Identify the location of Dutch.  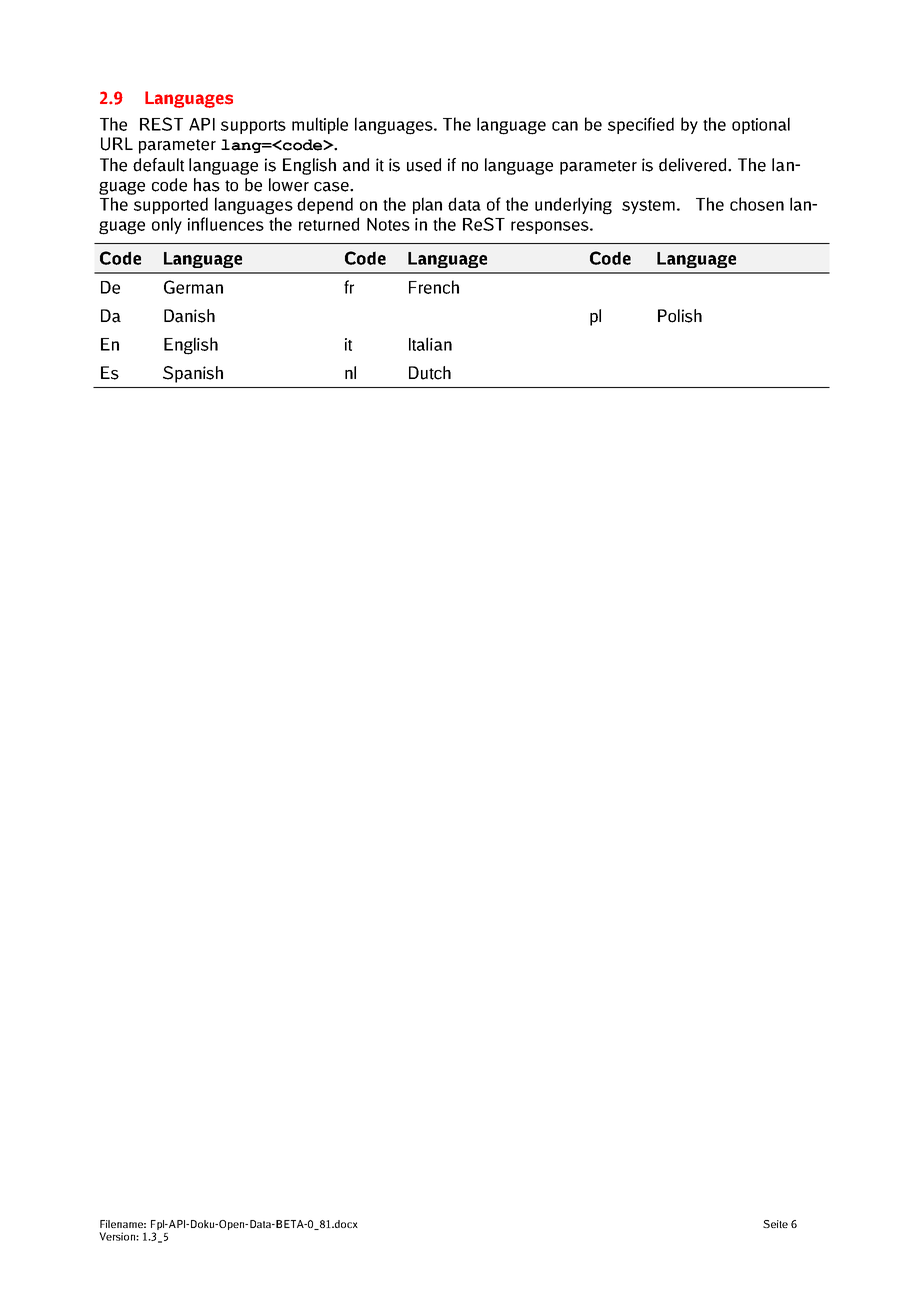
(430, 373).
